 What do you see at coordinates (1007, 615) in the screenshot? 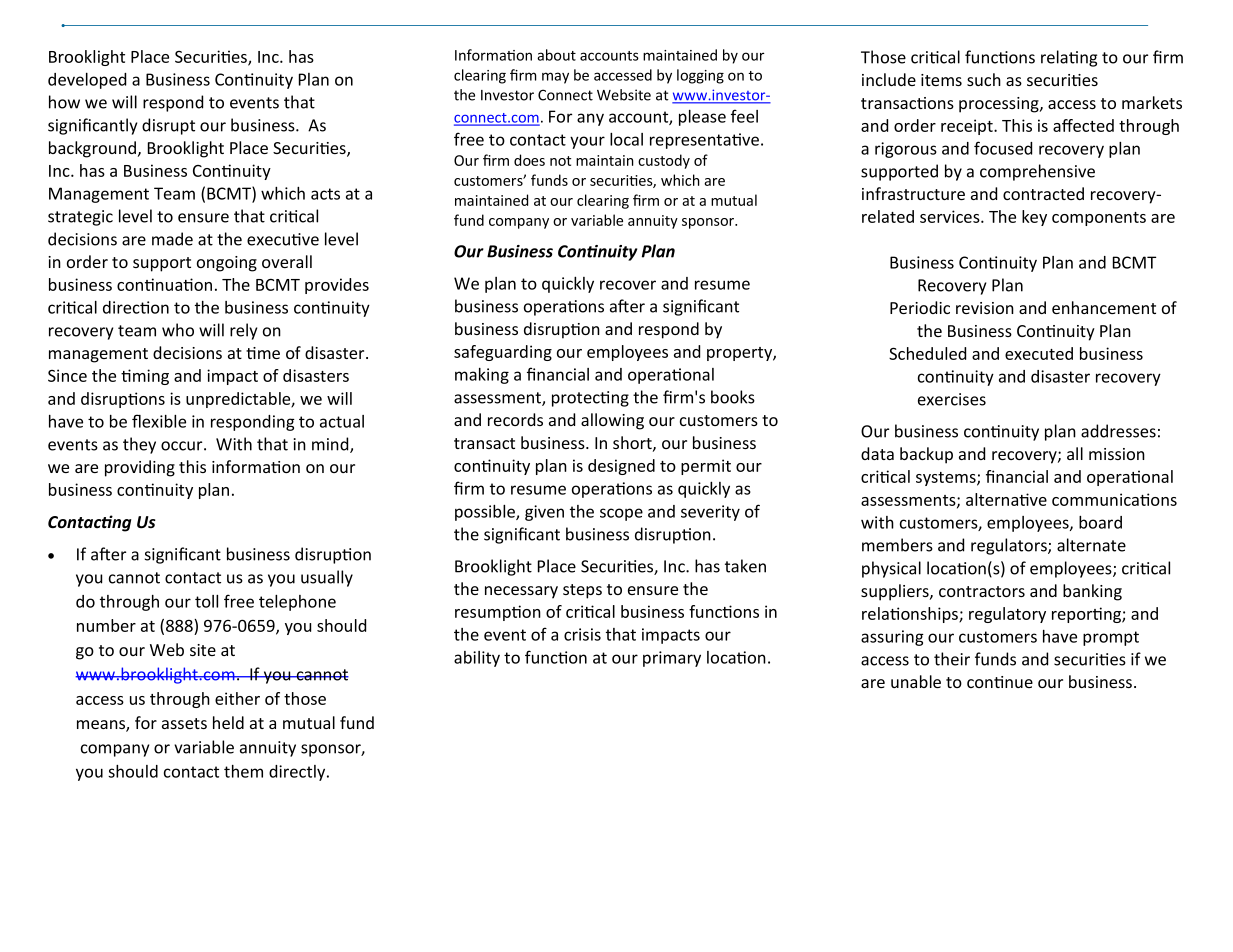
I see `regulatory` at bounding box center [1007, 615].
